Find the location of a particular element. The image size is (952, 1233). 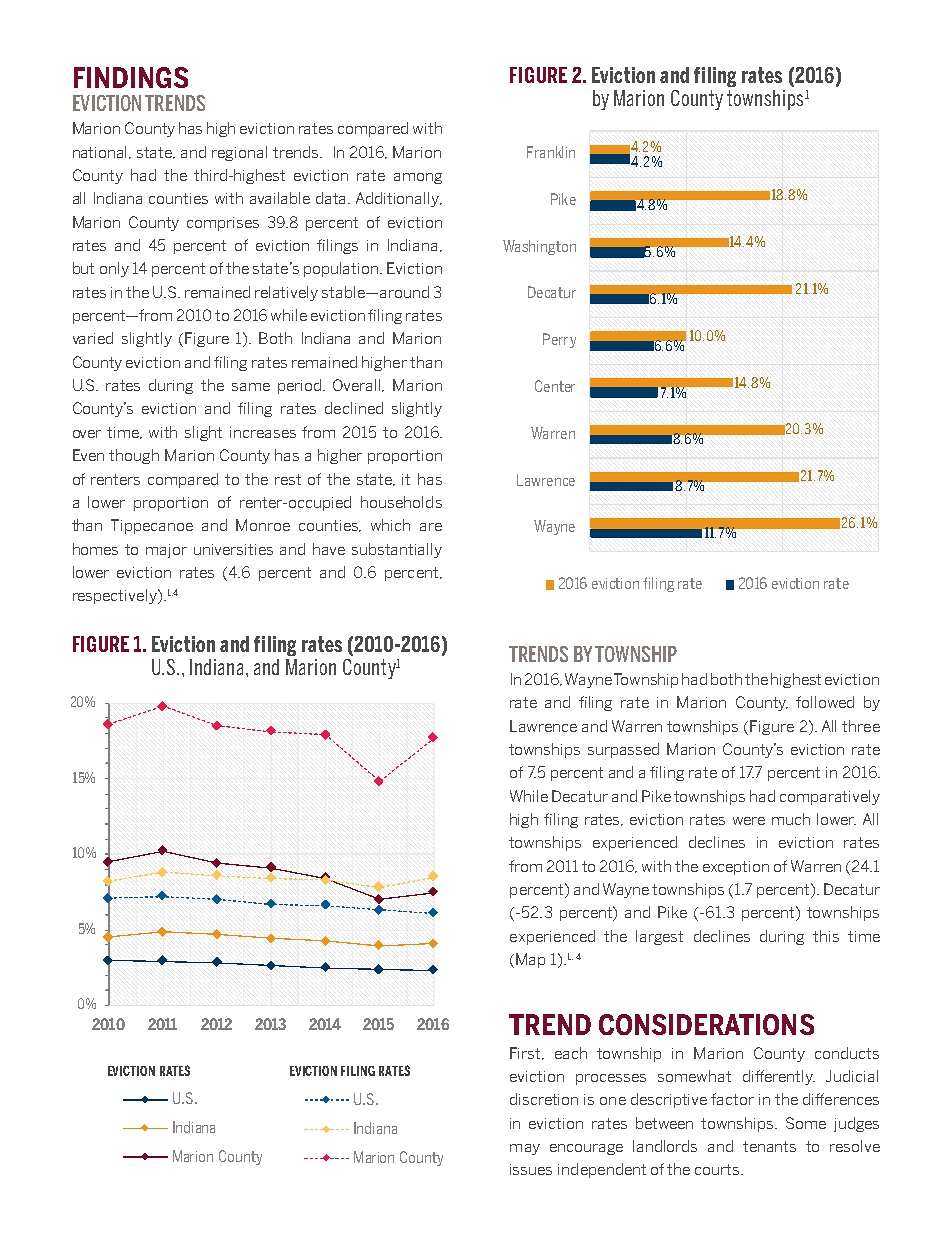

Additionally is located at coordinates (399, 199).
